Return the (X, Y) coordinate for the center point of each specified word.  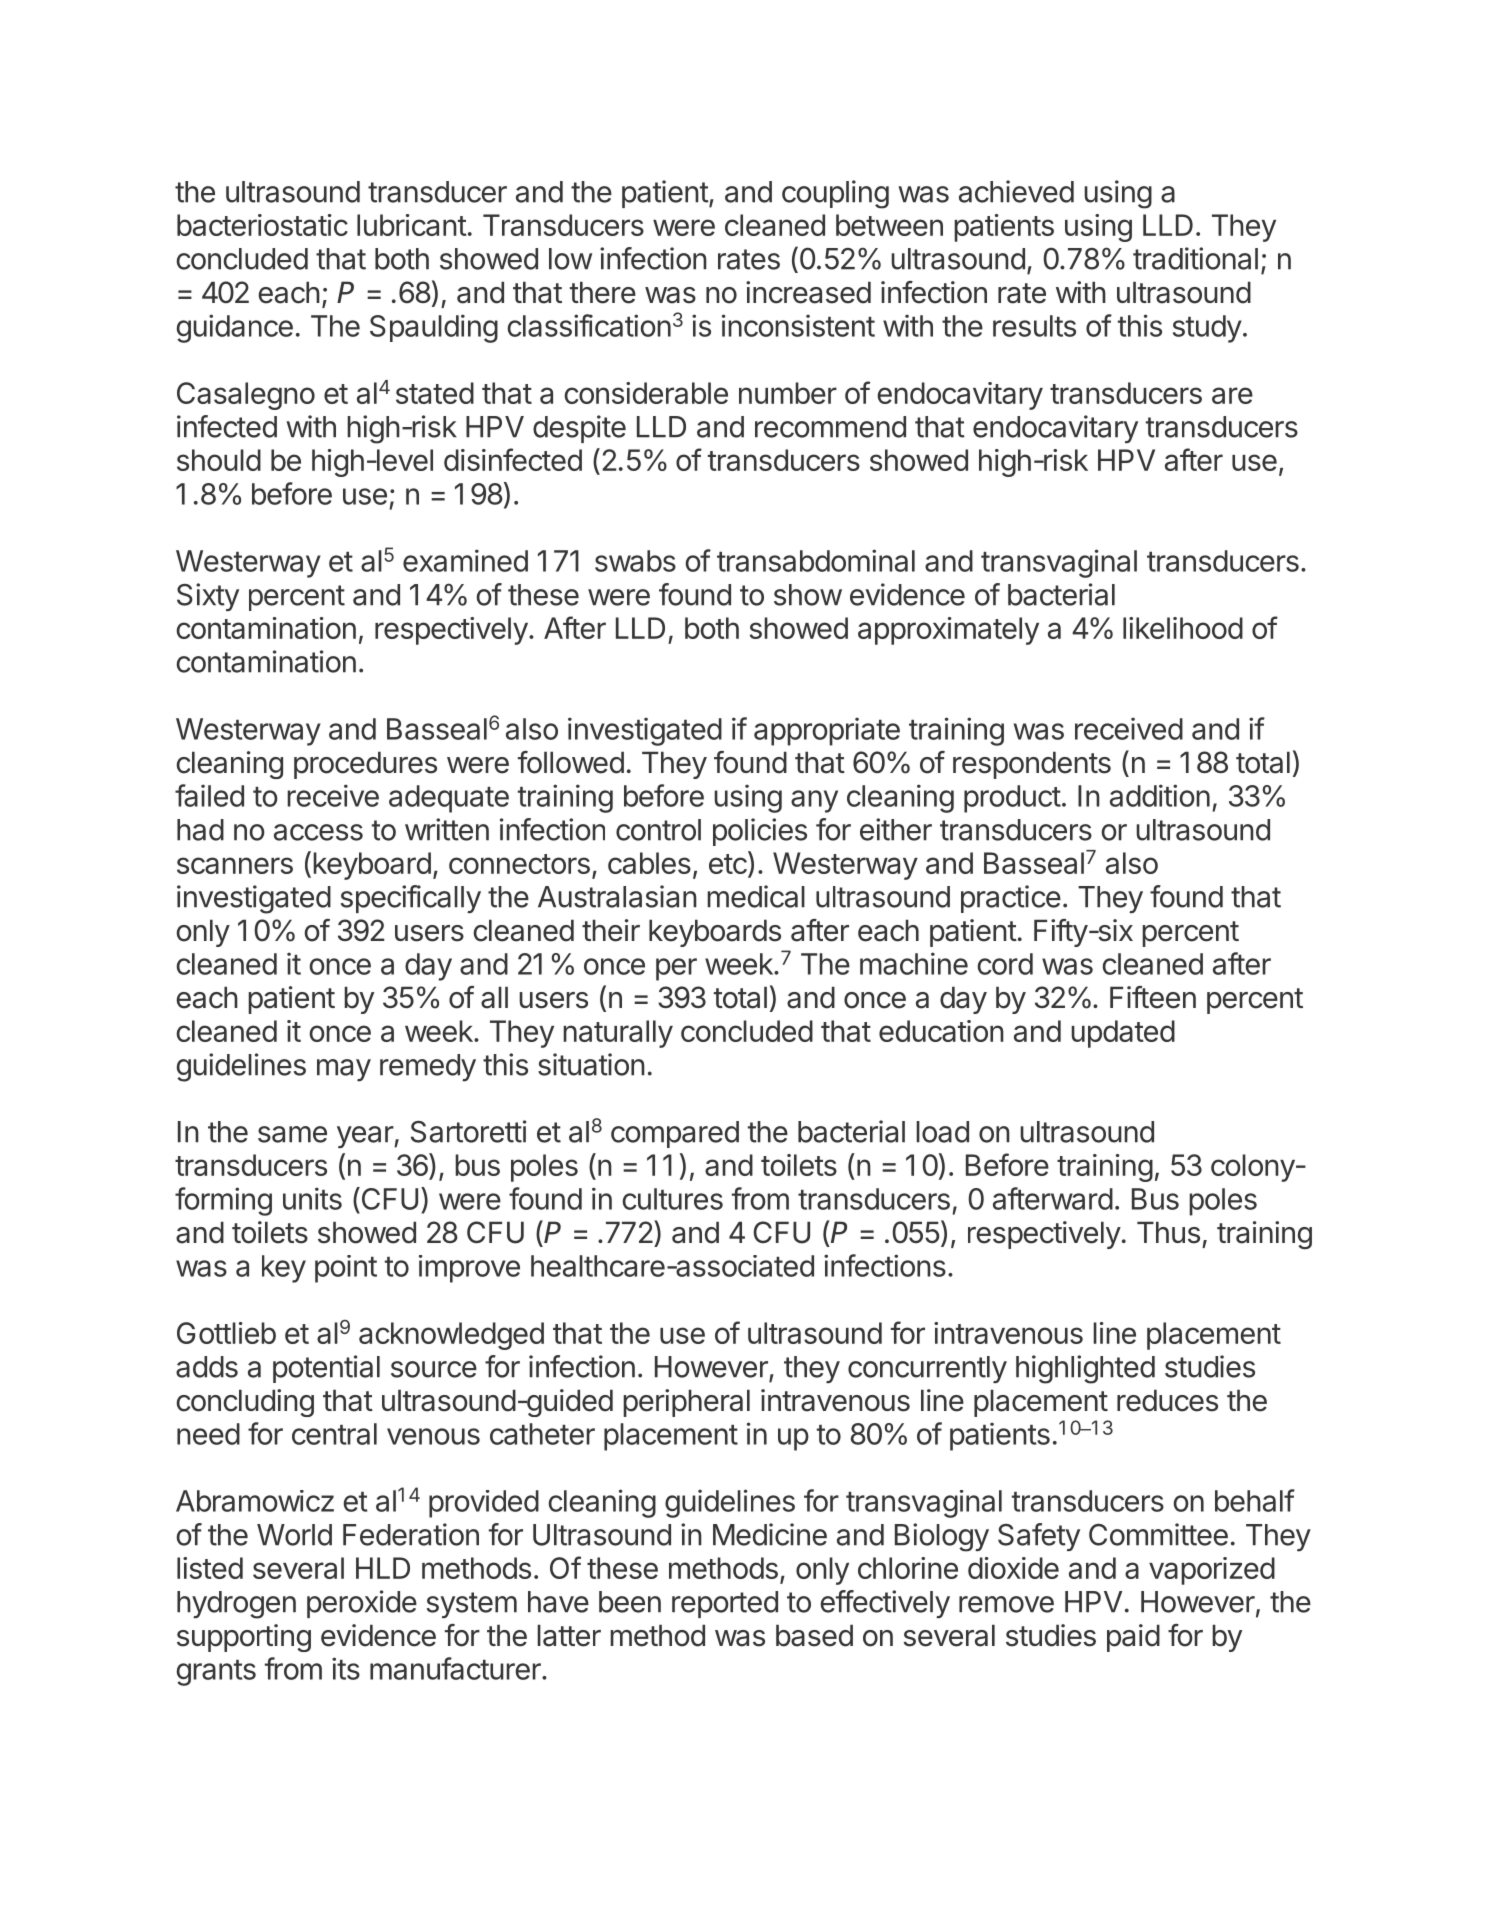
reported (725, 1604)
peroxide (362, 1604)
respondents (1032, 765)
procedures (365, 765)
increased (808, 292)
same (292, 1134)
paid (1133, 1638)
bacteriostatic (262, 225)
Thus (1168, 1232)
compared (675, 1134)
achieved (1016, 191)
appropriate (827, 731)
